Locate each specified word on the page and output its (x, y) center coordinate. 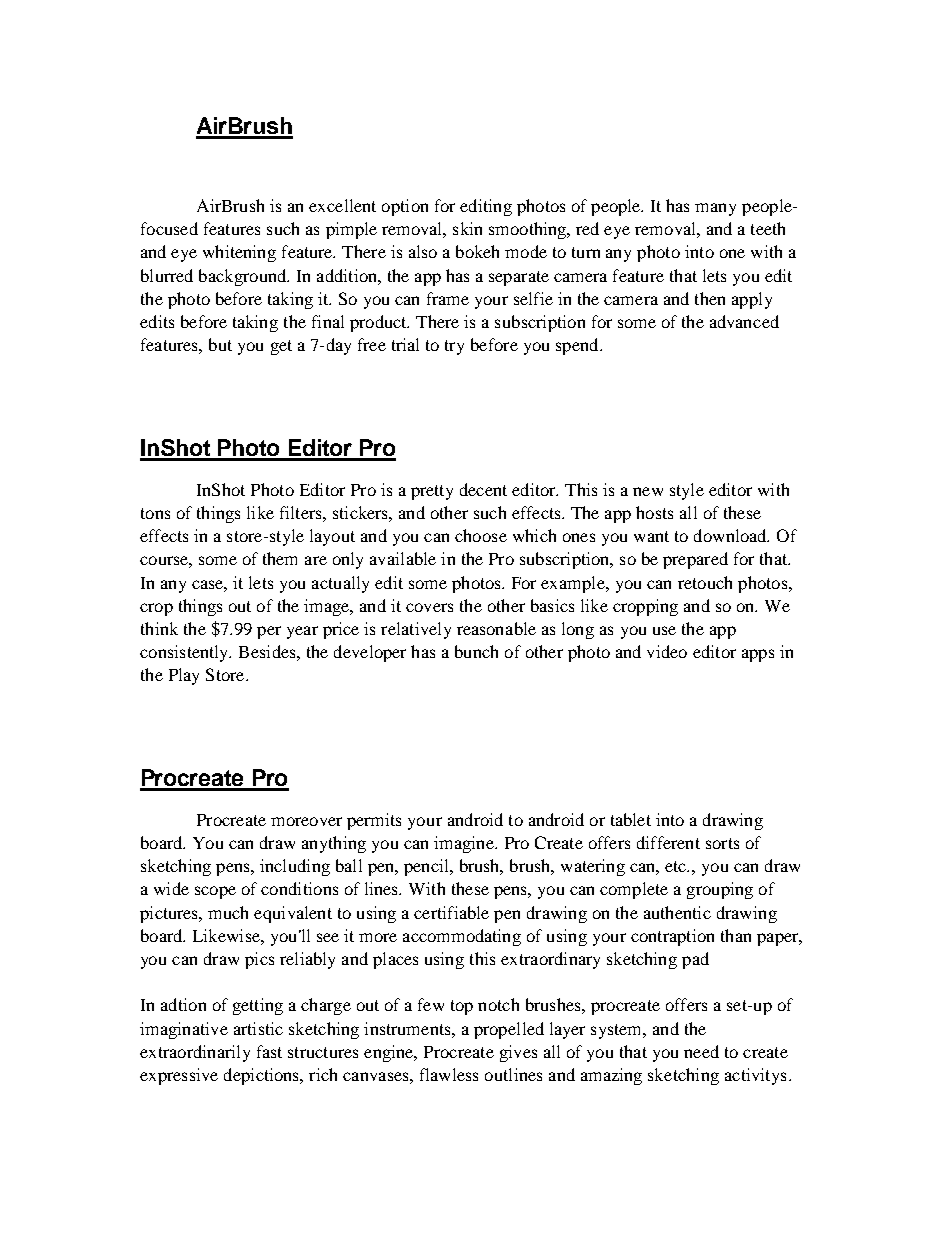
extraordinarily (195, 1053)
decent (483, 489)
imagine (465, 844)
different (668, 842)
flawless (449, 1074)
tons (155, 513)
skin (467, 228)
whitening (239, 253)
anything (334, 844)
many (715, 209)
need (701, 1051)
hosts (654, 512)
